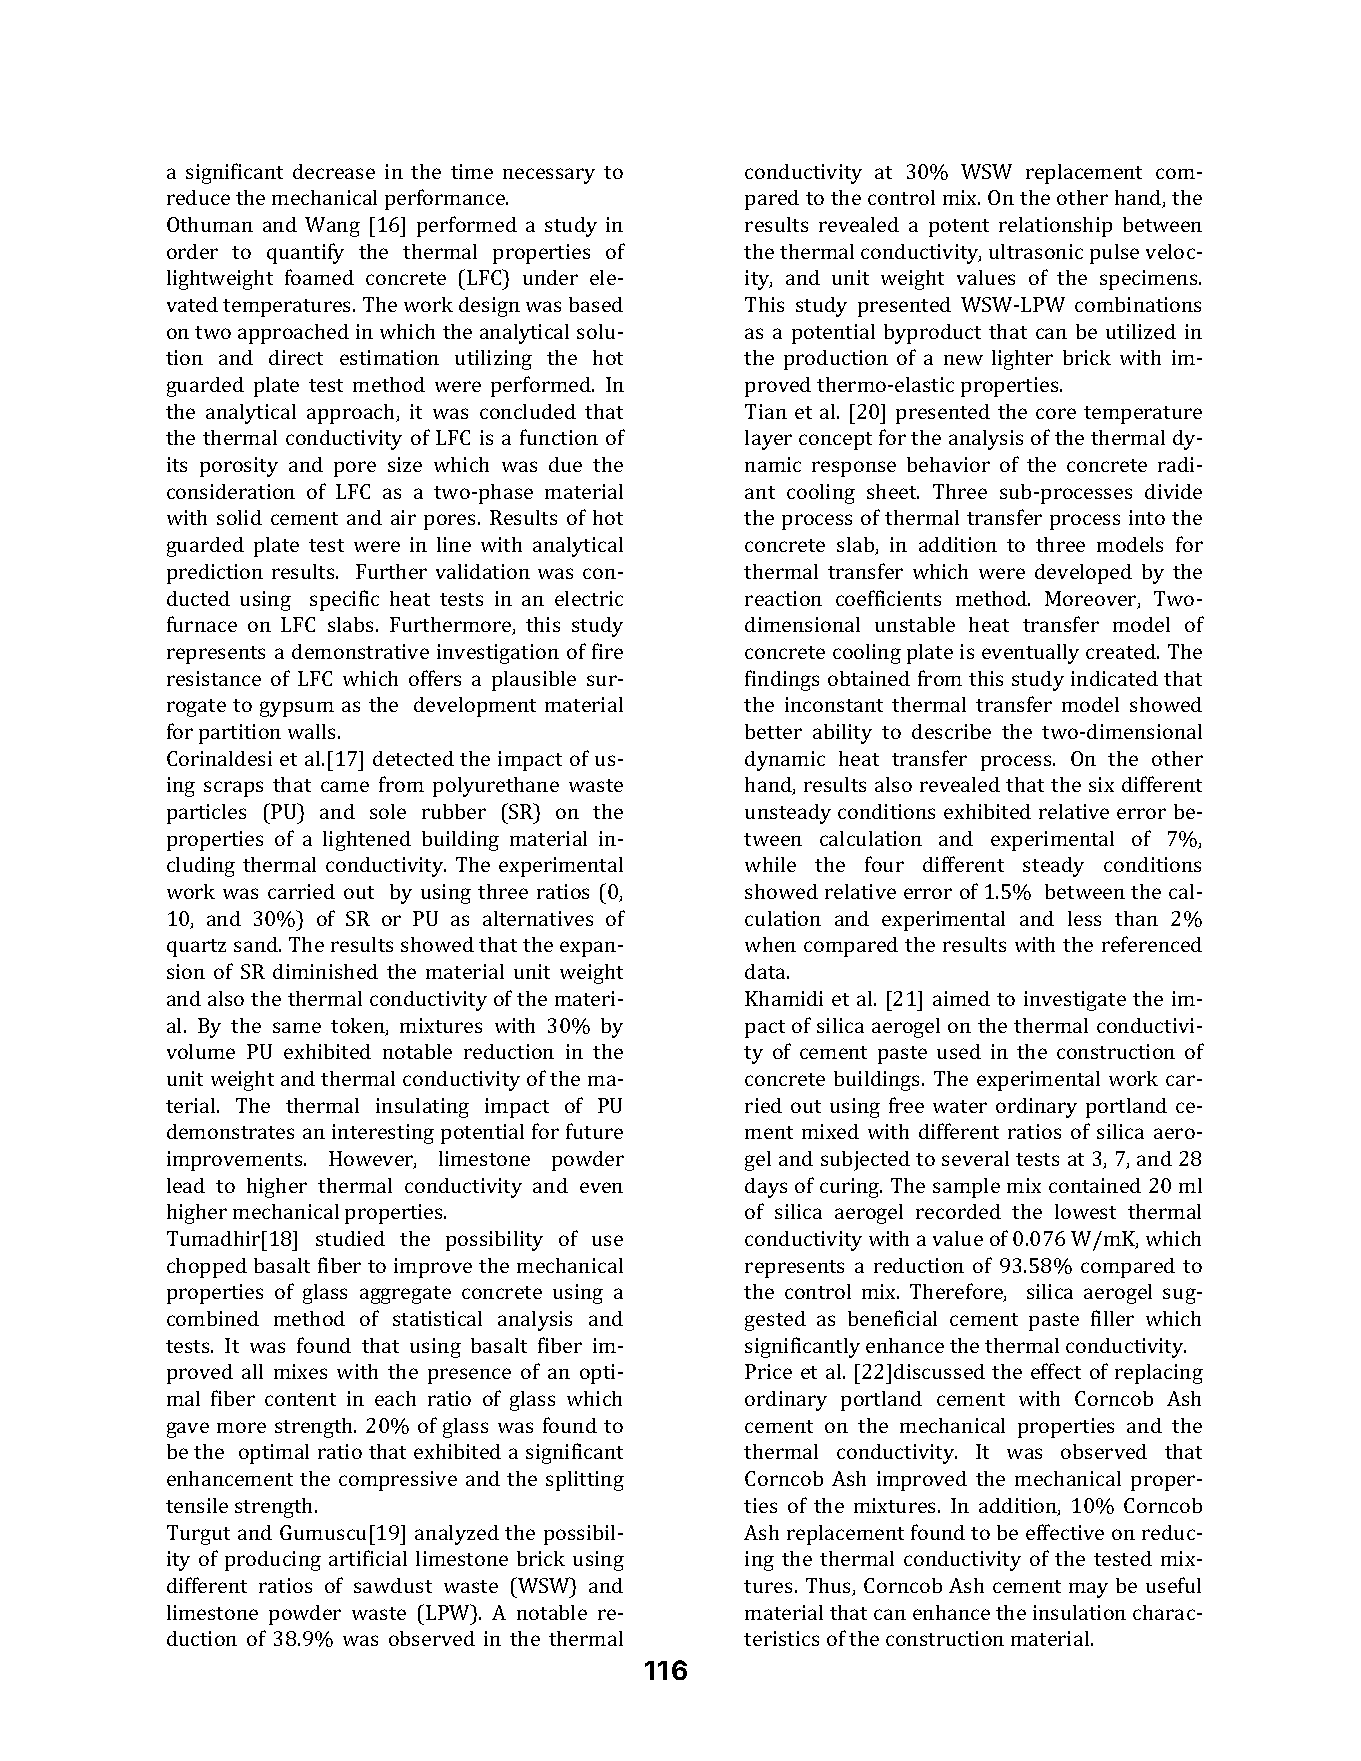 This screenshot has width=1361, height=1761. Describe the element at coordinates (549, 176) in the screenshot. I see `necessary` at that location.
